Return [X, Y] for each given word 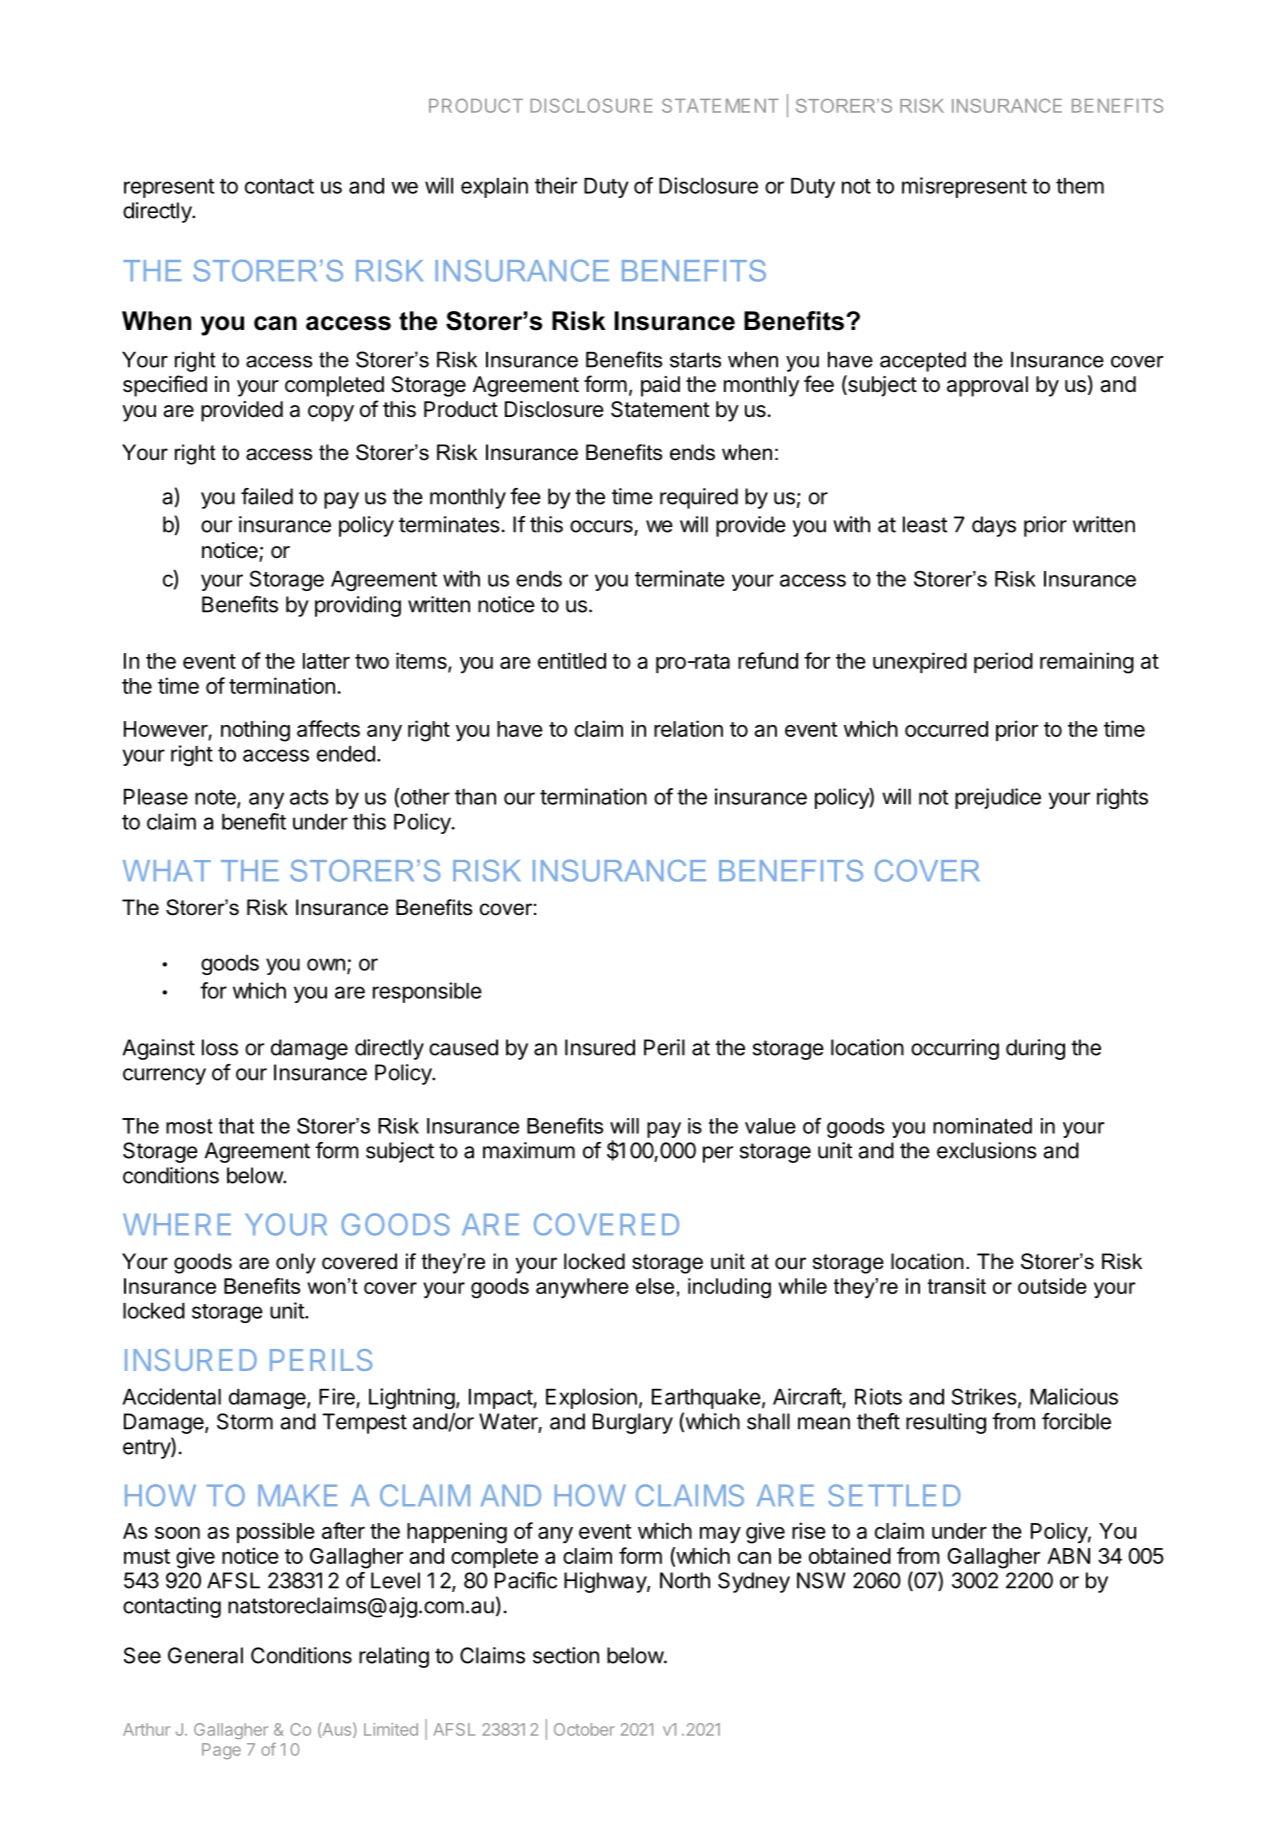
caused [463, 1047]
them [1080, 186]
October [584, 1729]
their [556, 185]
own [326, 964]
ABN [1068, 1556]
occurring [955, 1049]
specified [165, 386]
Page [221, 1751]
